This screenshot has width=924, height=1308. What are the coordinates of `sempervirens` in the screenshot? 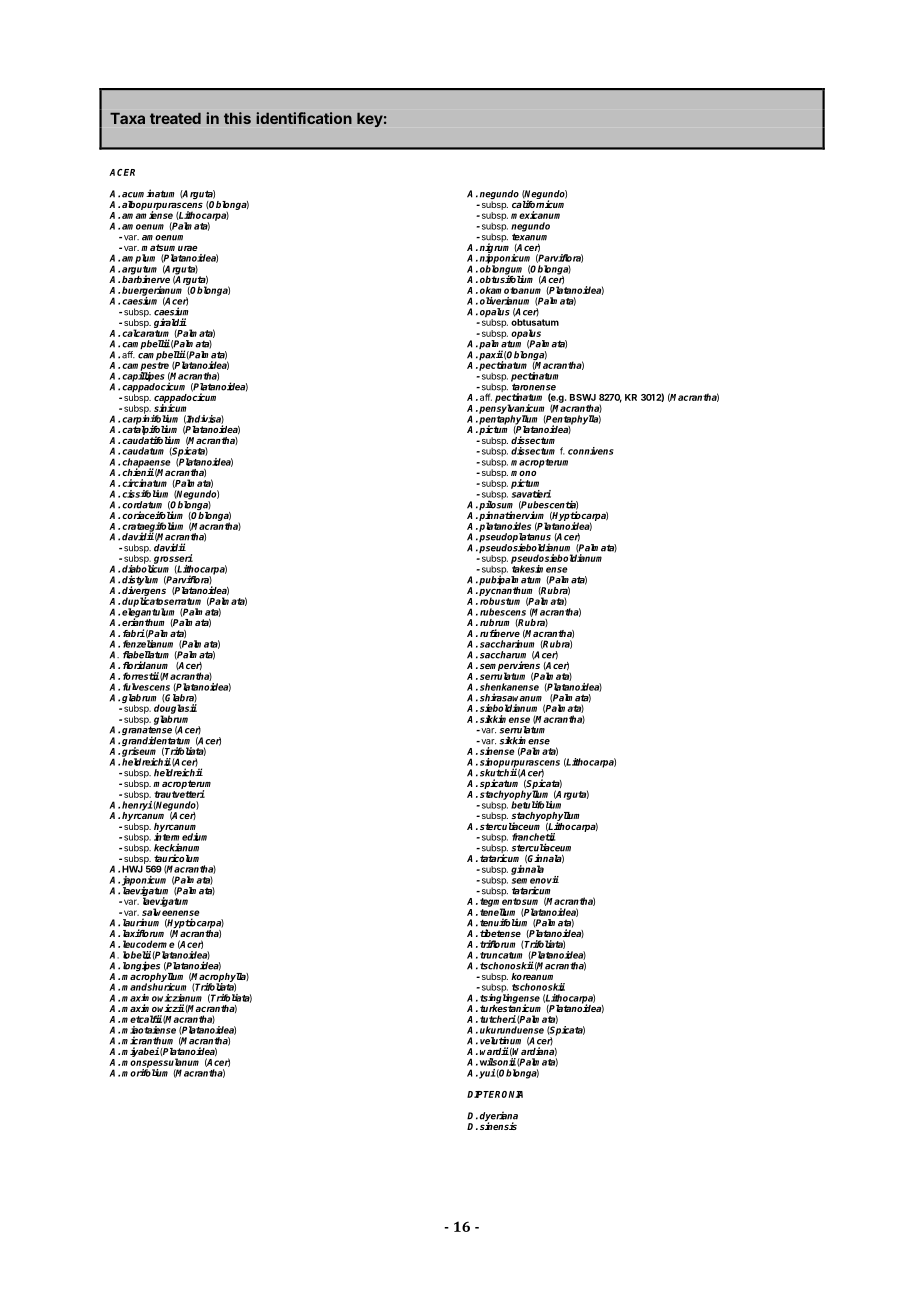 It's located at (510, 667).
